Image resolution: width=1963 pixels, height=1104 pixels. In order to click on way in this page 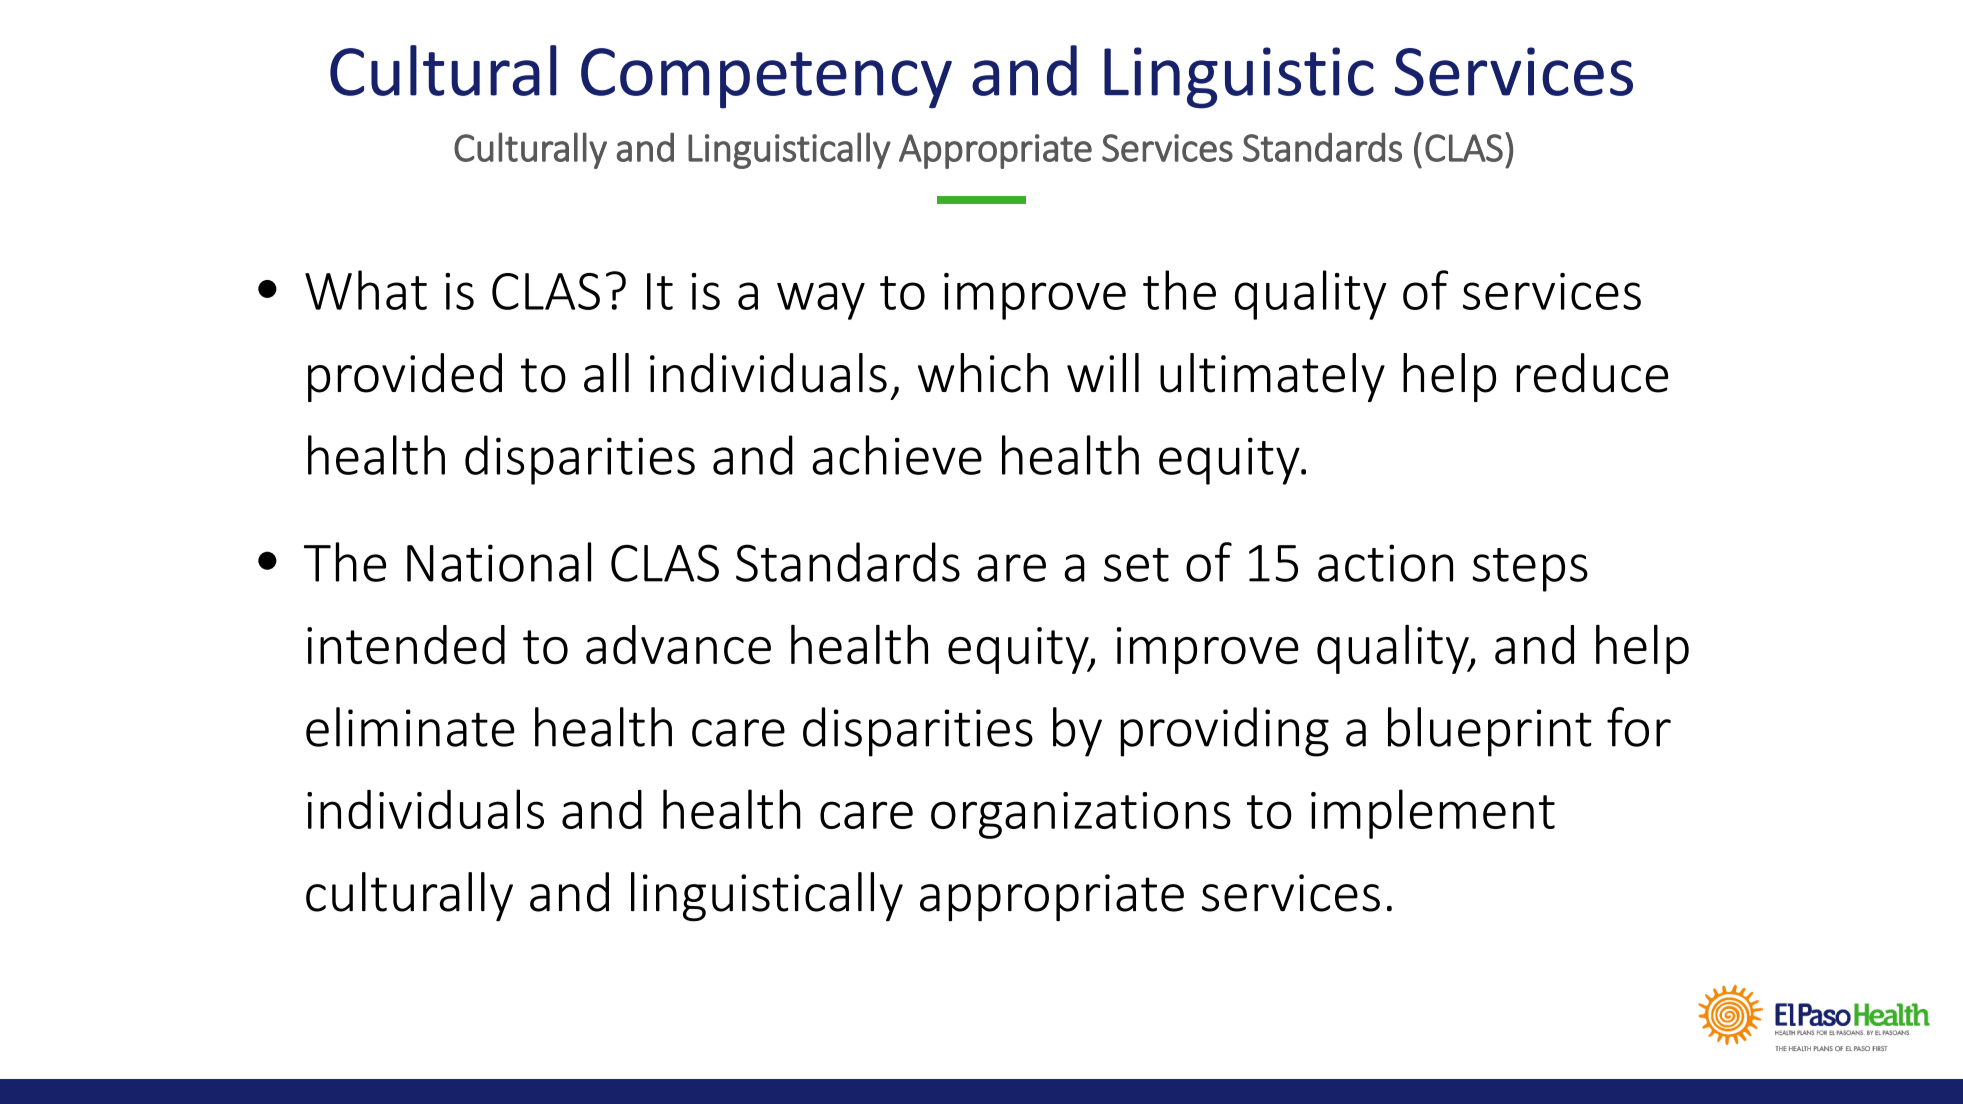, I will do `click(821, 301)`.
